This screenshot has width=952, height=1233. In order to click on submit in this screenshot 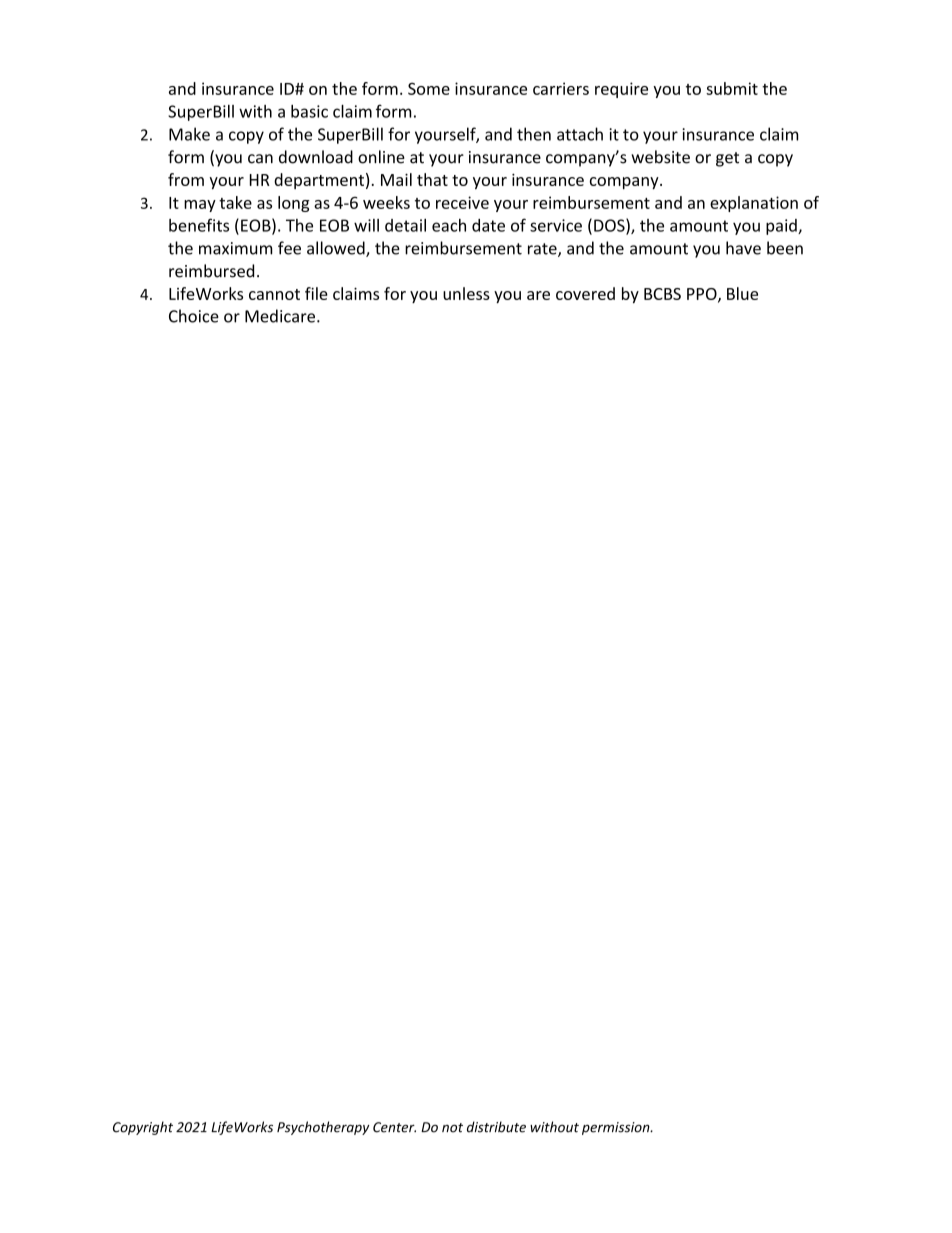, I will do `click(732, 88)`.
